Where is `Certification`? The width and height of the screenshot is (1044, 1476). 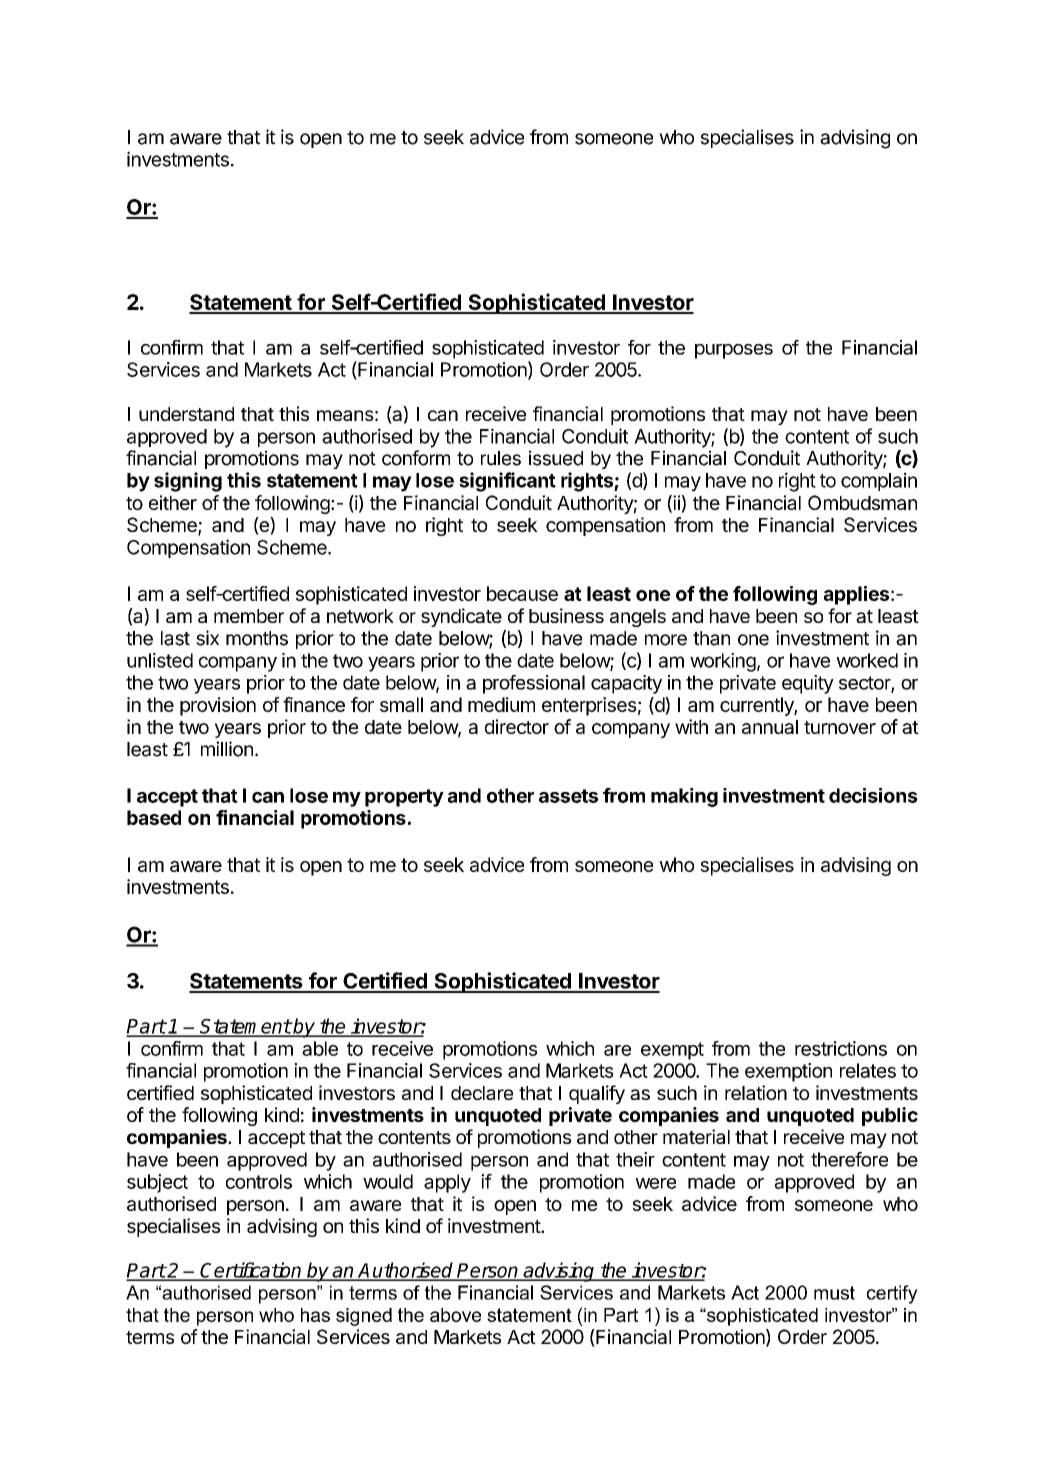
Certification is located at coordinates (251, 1271).
